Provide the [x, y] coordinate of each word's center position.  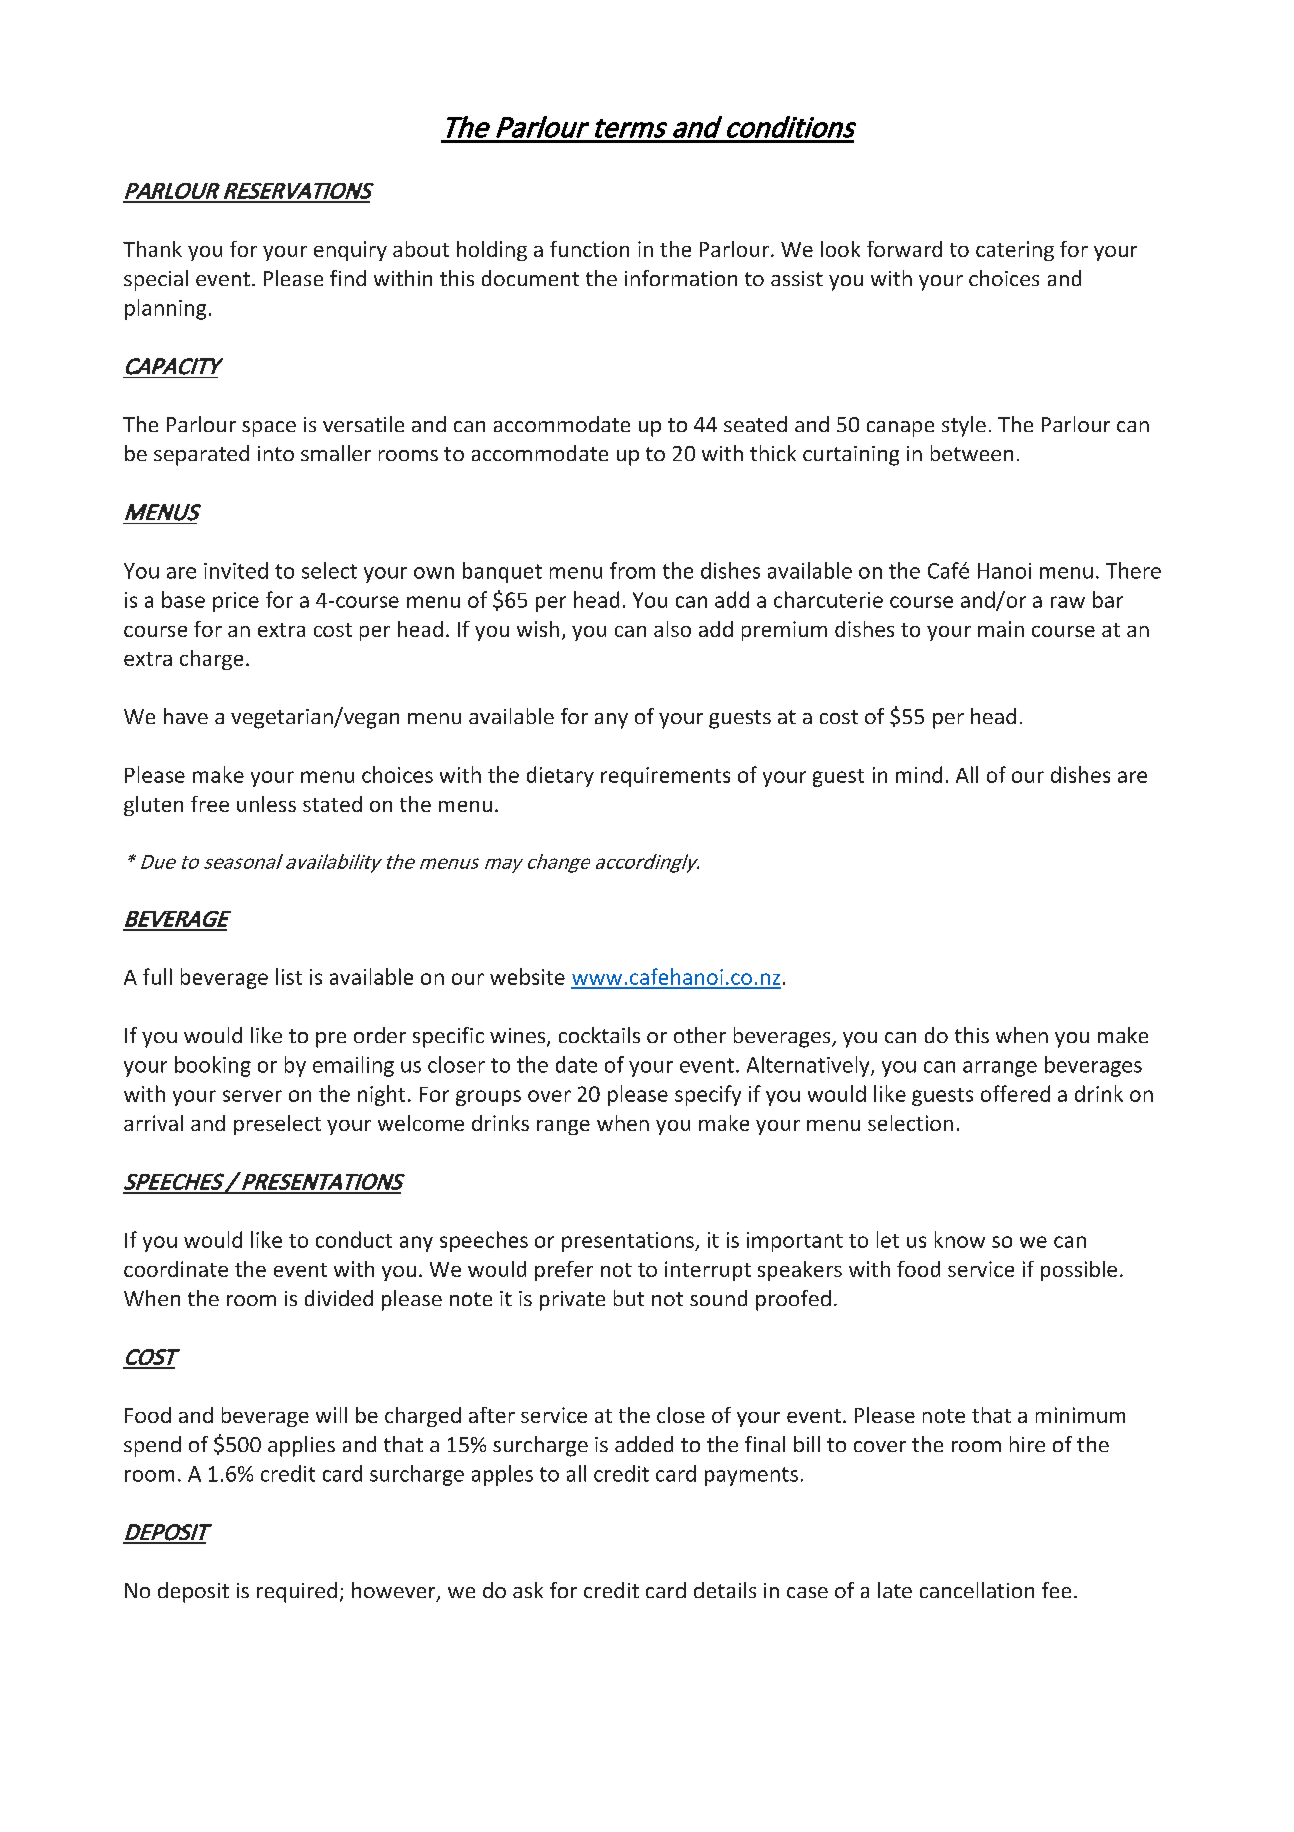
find [348, 278]
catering [1015, 251]
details [725, 1590]
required [297, 1592]
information [681, 278]
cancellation [977, 1590]
